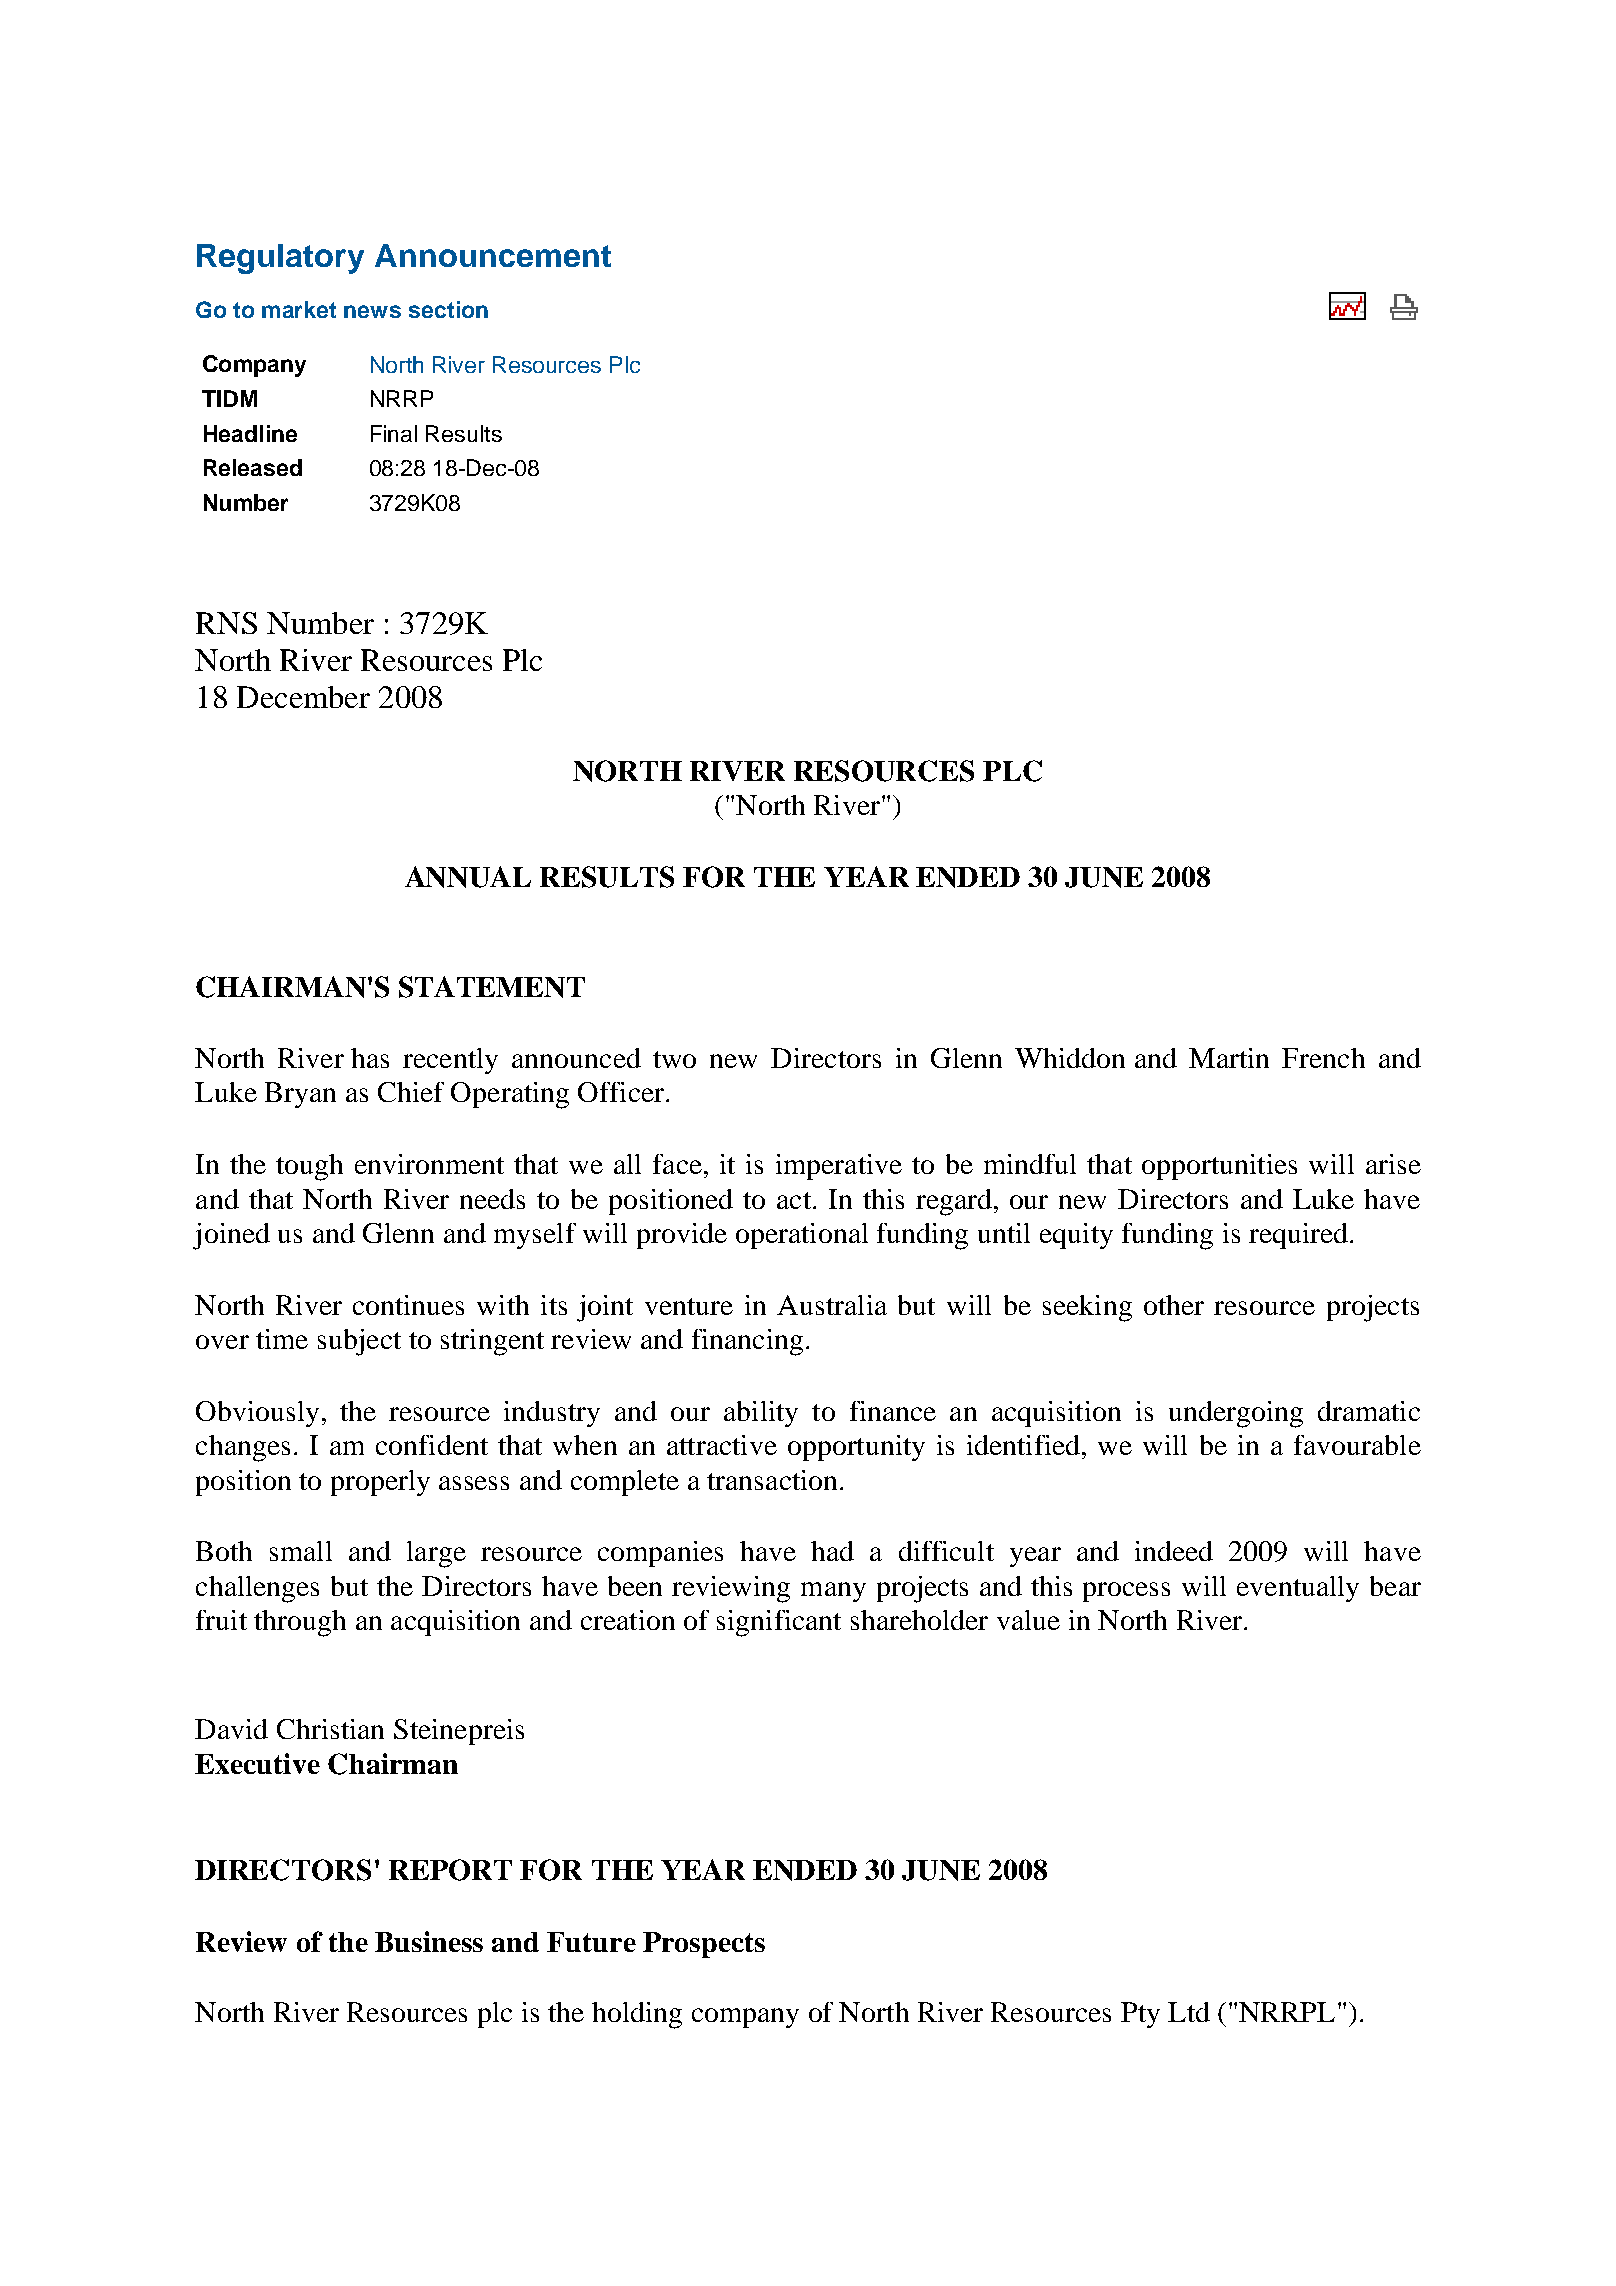 This screenshot has width=1616, height=2286. Describe the element at coordinates (448, 309) in the screenshot. I see `section` at that location.
